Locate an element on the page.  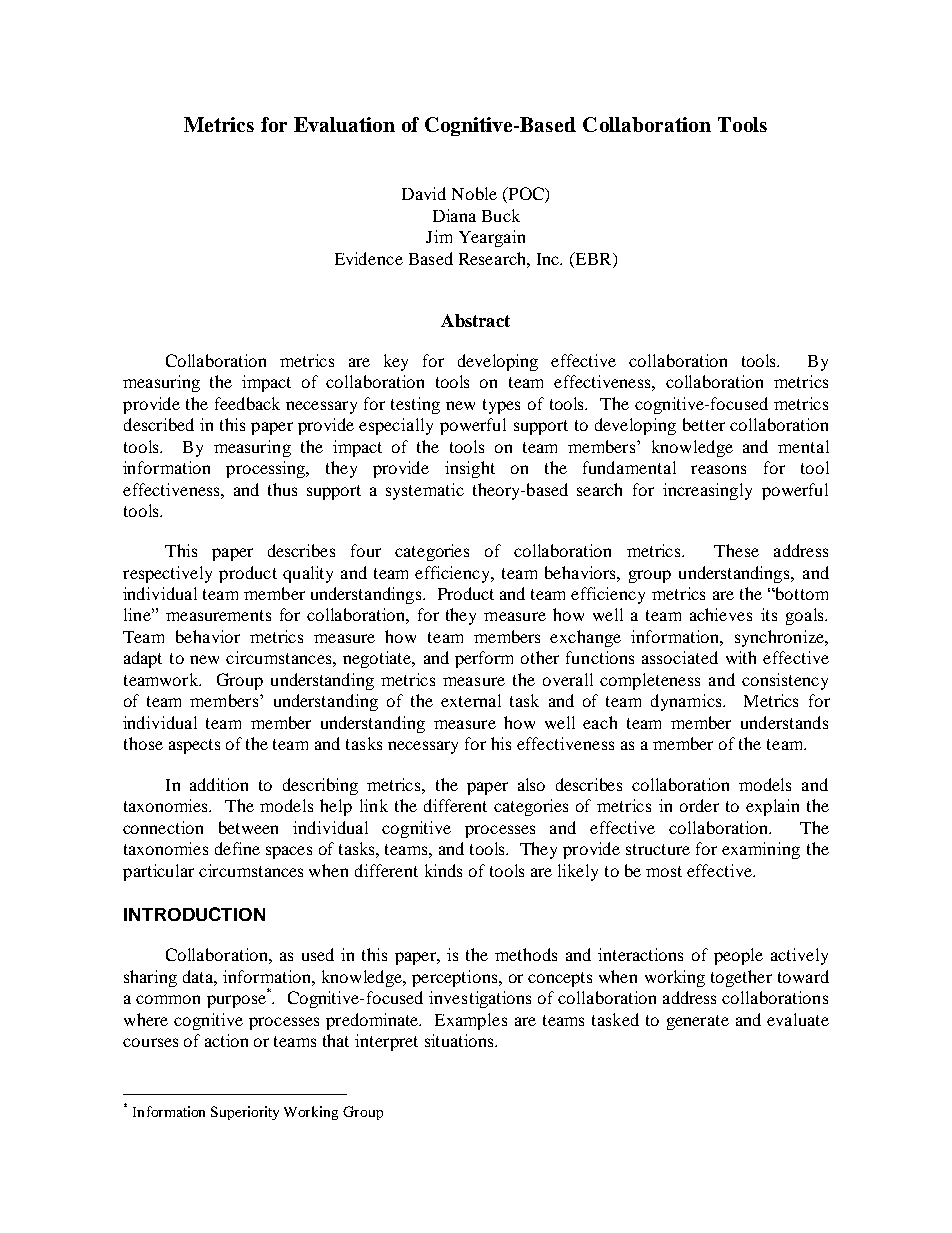
Noble is located at coordinates (474, 193).
